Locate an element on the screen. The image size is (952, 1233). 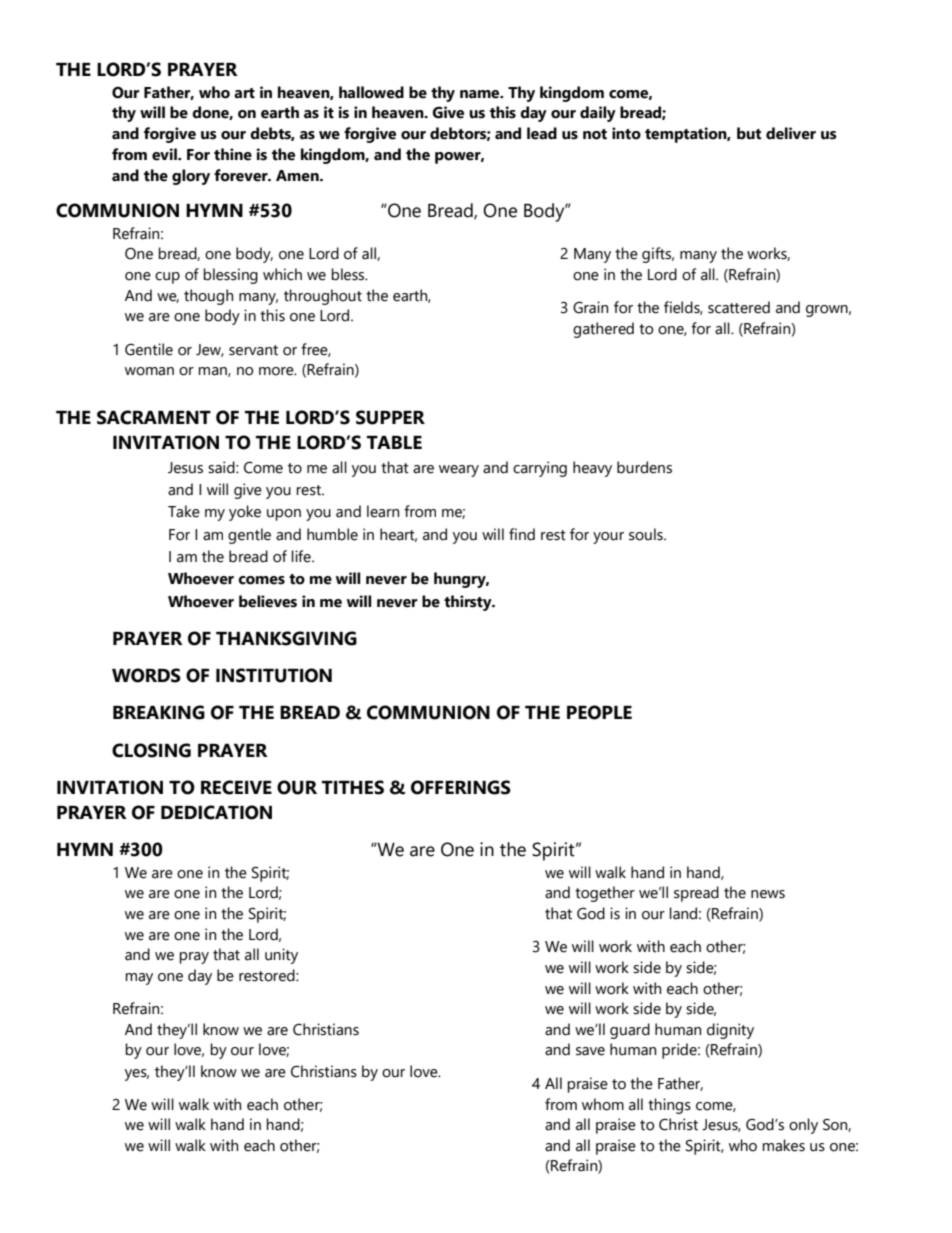
thine is located at coordinates (233, 154).
